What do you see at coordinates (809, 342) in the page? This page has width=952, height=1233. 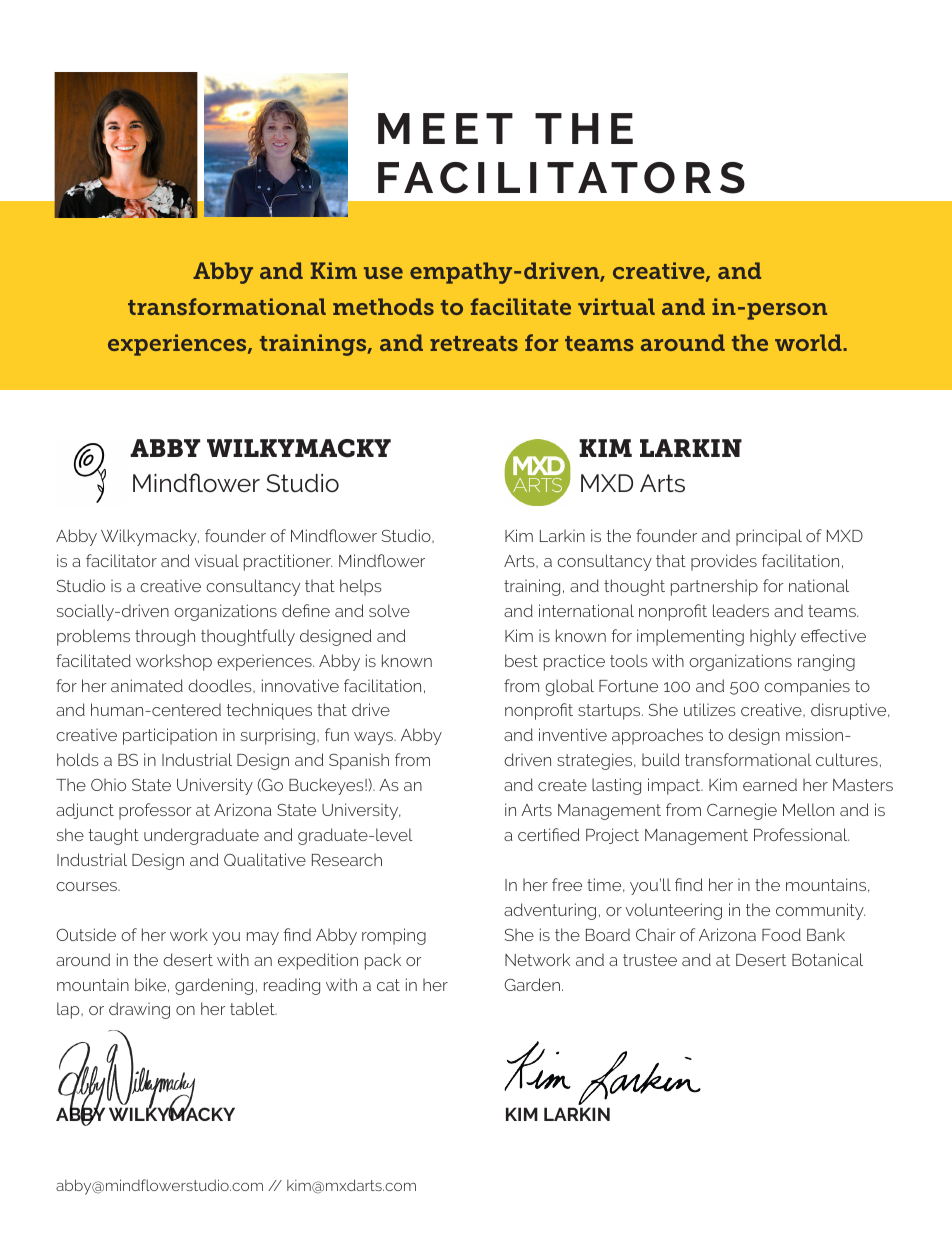 I see `world` at bounding box center [809, 342].
